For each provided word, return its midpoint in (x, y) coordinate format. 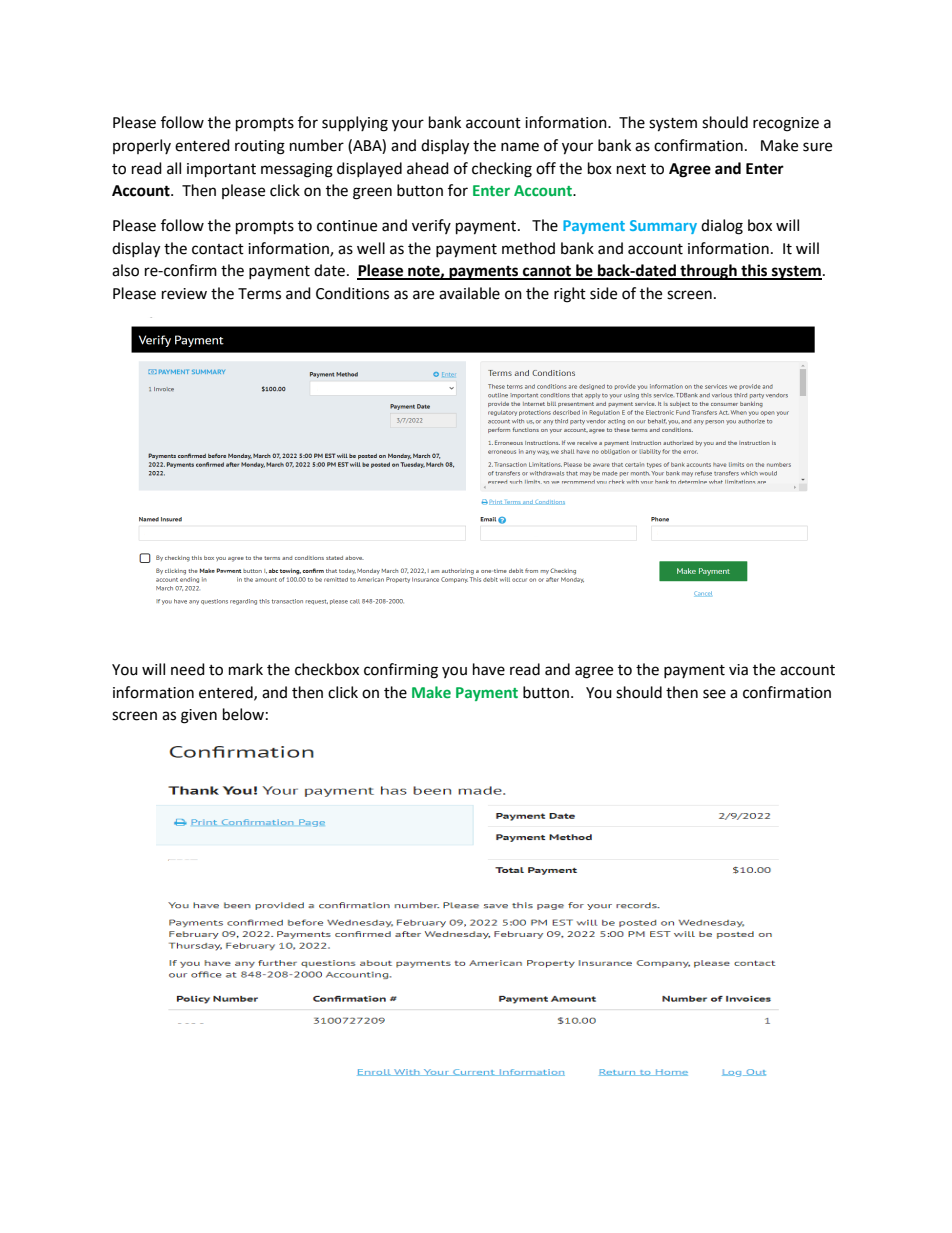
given (199, 716)
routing (260, 147)
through (708, 272)
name (520, 147)
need (188, 669)
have (489, 669)
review (184, 294)
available (469, 293)
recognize (786, 124)
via (738, 670)
